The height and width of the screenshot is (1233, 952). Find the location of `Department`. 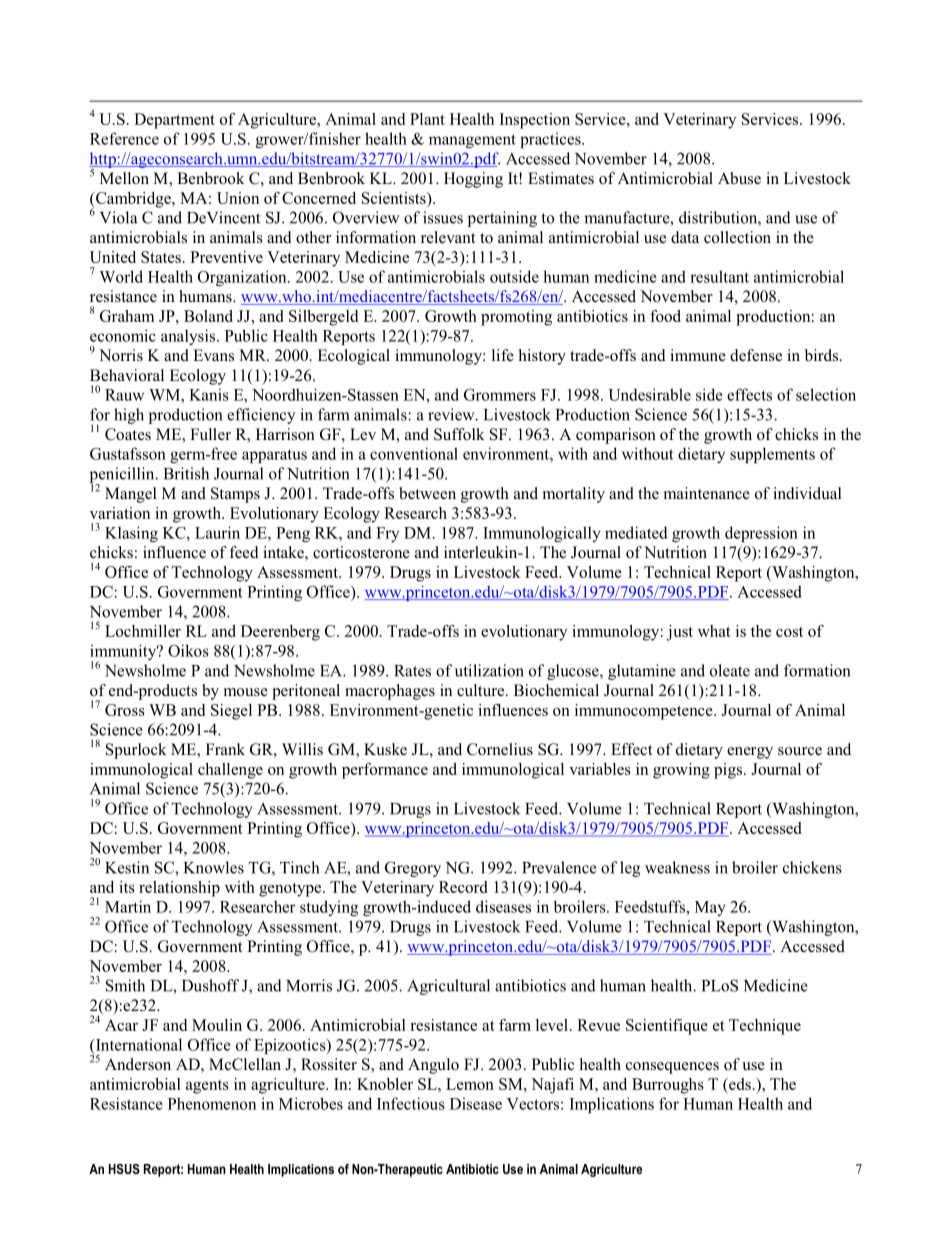

Department is located at coordinates (174, 121).
